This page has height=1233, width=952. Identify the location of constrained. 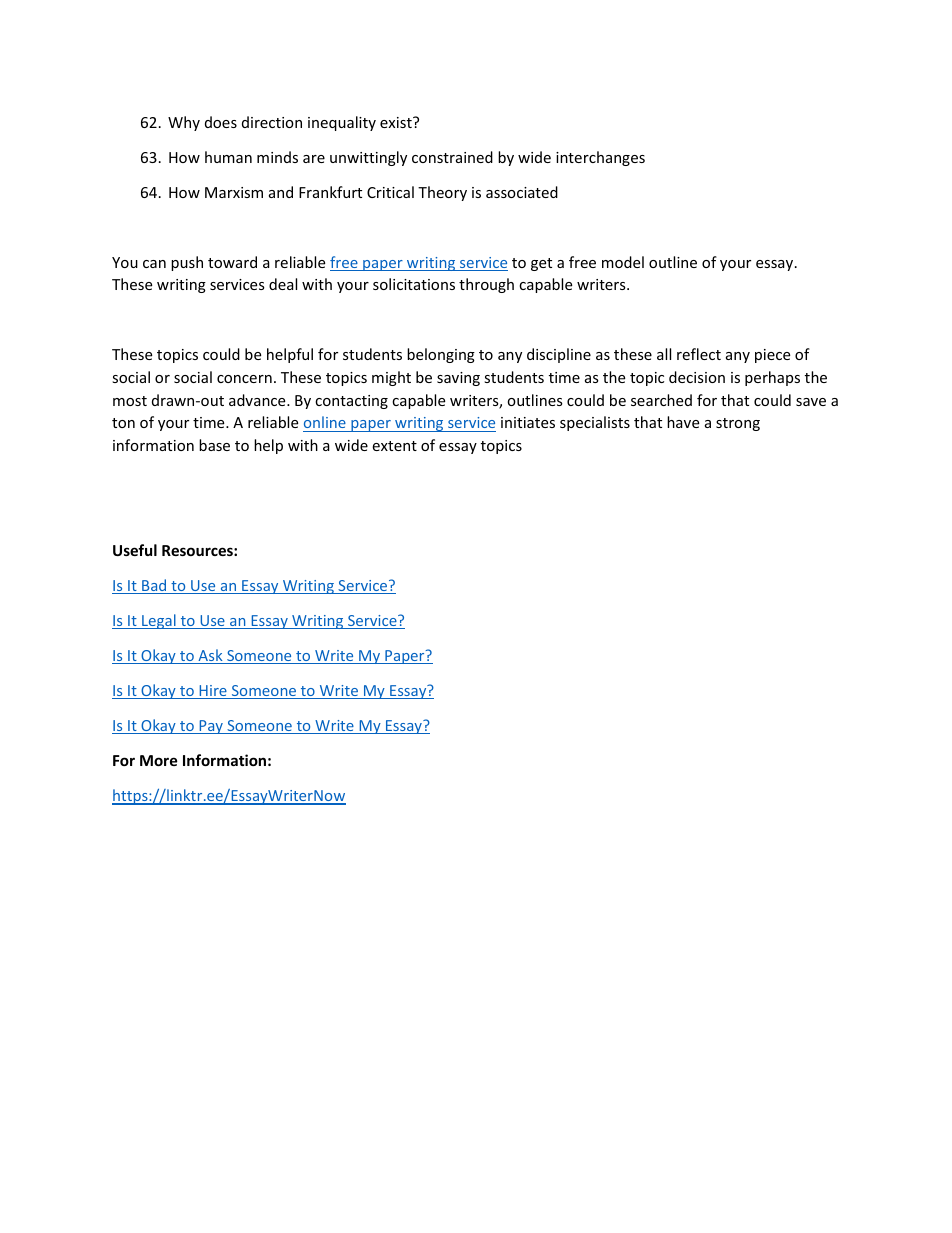
(452, 157).
